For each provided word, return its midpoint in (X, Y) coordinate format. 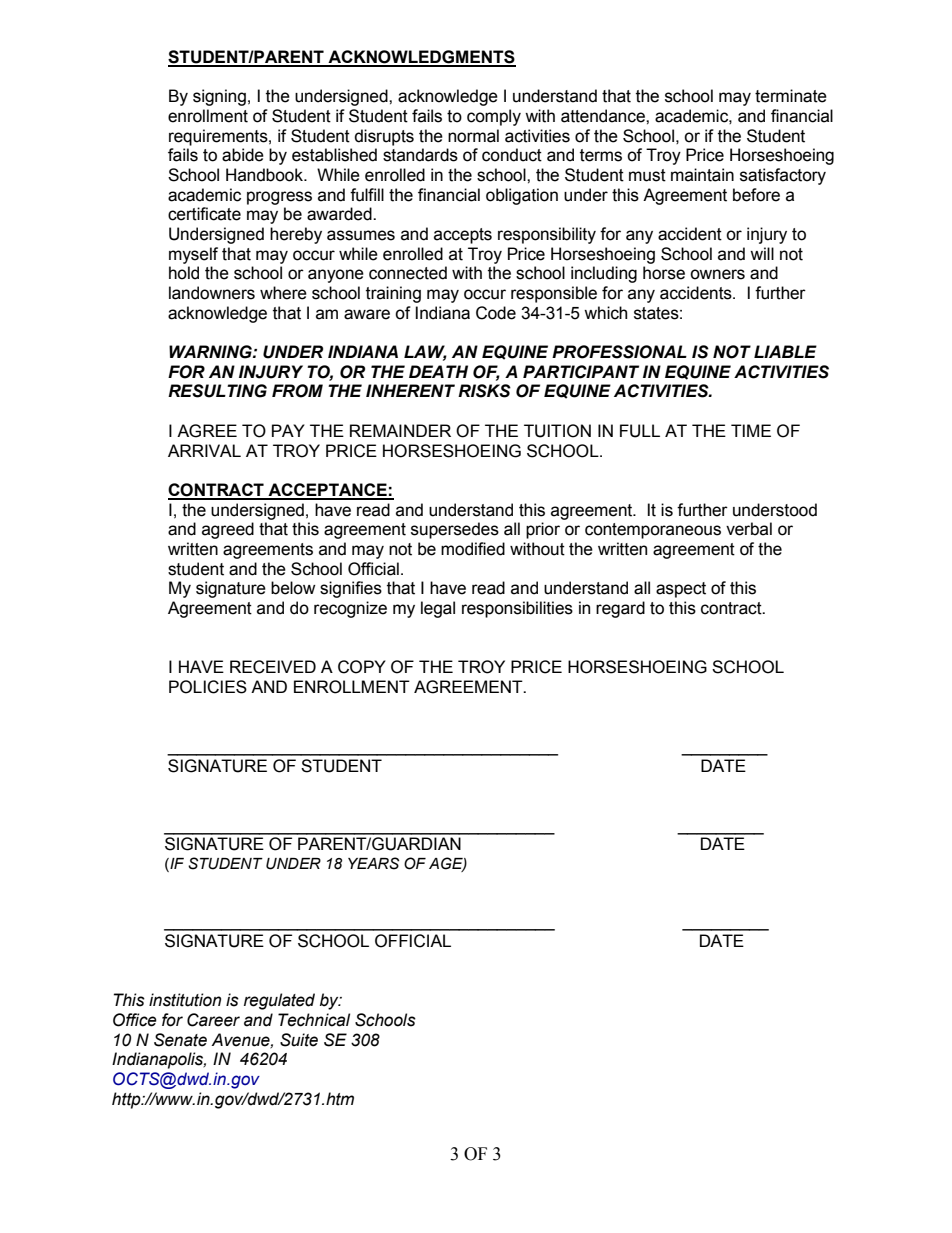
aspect (681, 590)
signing (219, 97)
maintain (702, 175)
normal (473, 136)
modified (473, 549)
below (293, 588)
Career (213, 1020)
